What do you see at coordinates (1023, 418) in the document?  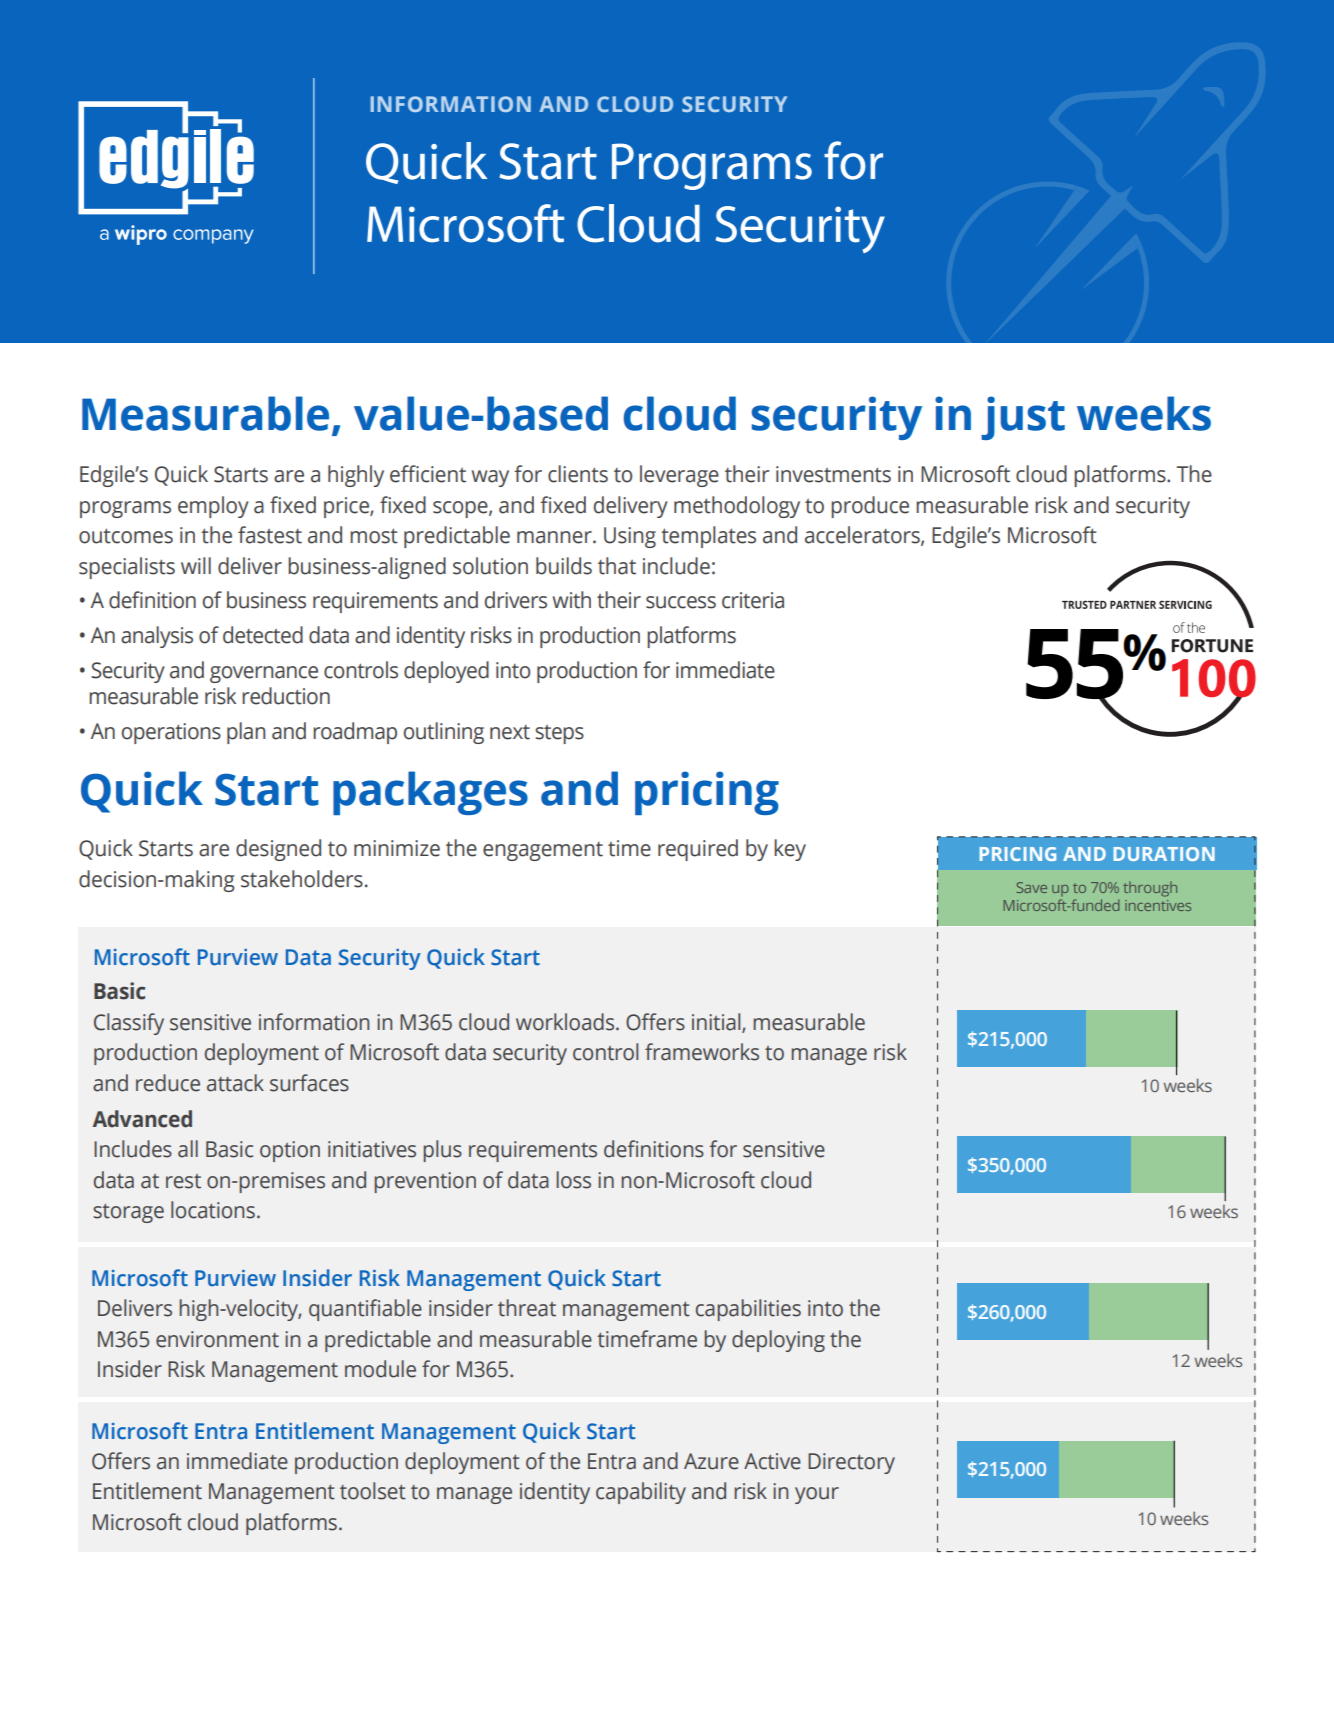 I see `just` at bounding box center [1023, 418].
